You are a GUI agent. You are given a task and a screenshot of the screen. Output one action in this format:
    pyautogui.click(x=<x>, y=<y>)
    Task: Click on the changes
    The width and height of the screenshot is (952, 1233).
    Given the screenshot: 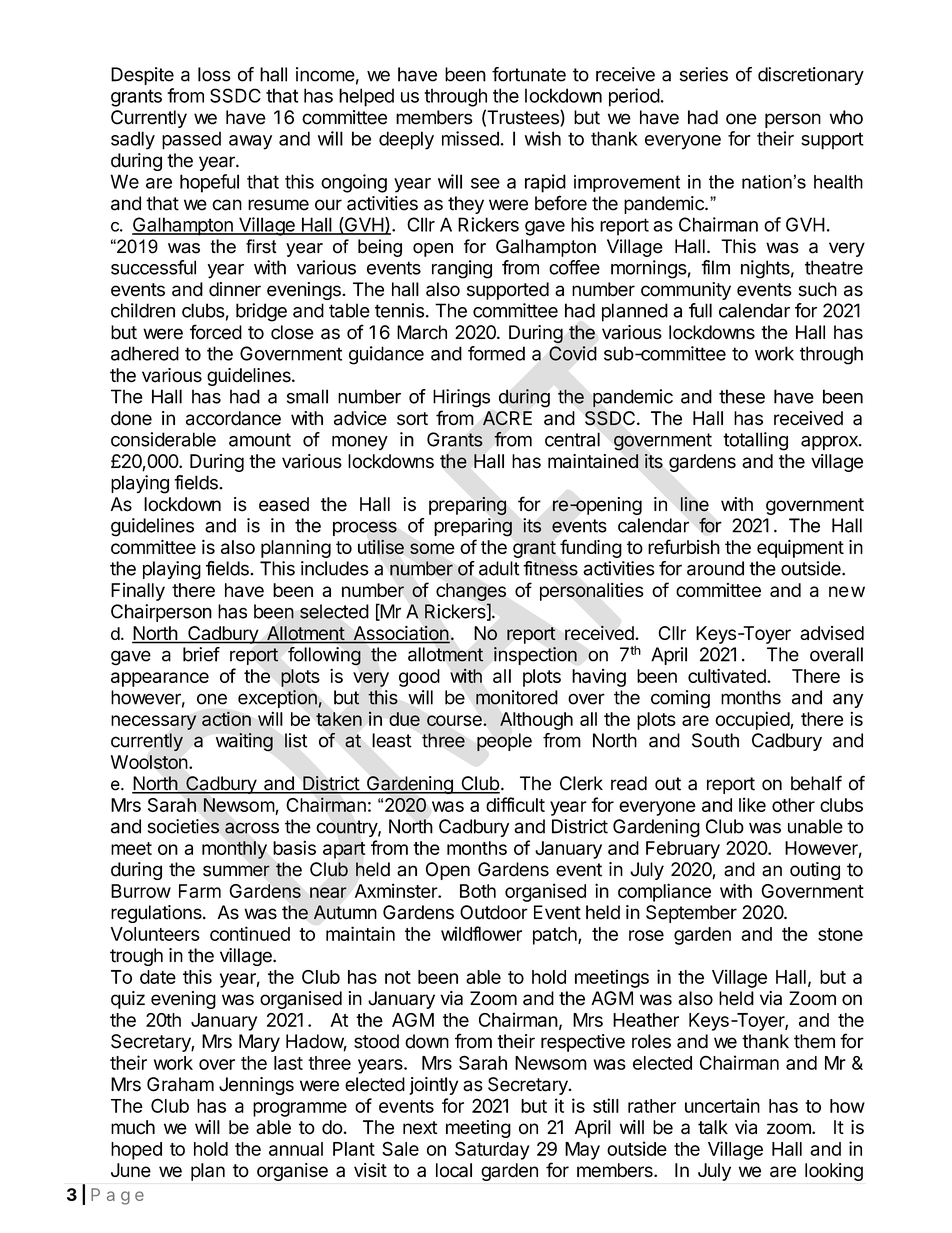 What is the action you would take?
    pyautogui.click(x=471, y=592)
